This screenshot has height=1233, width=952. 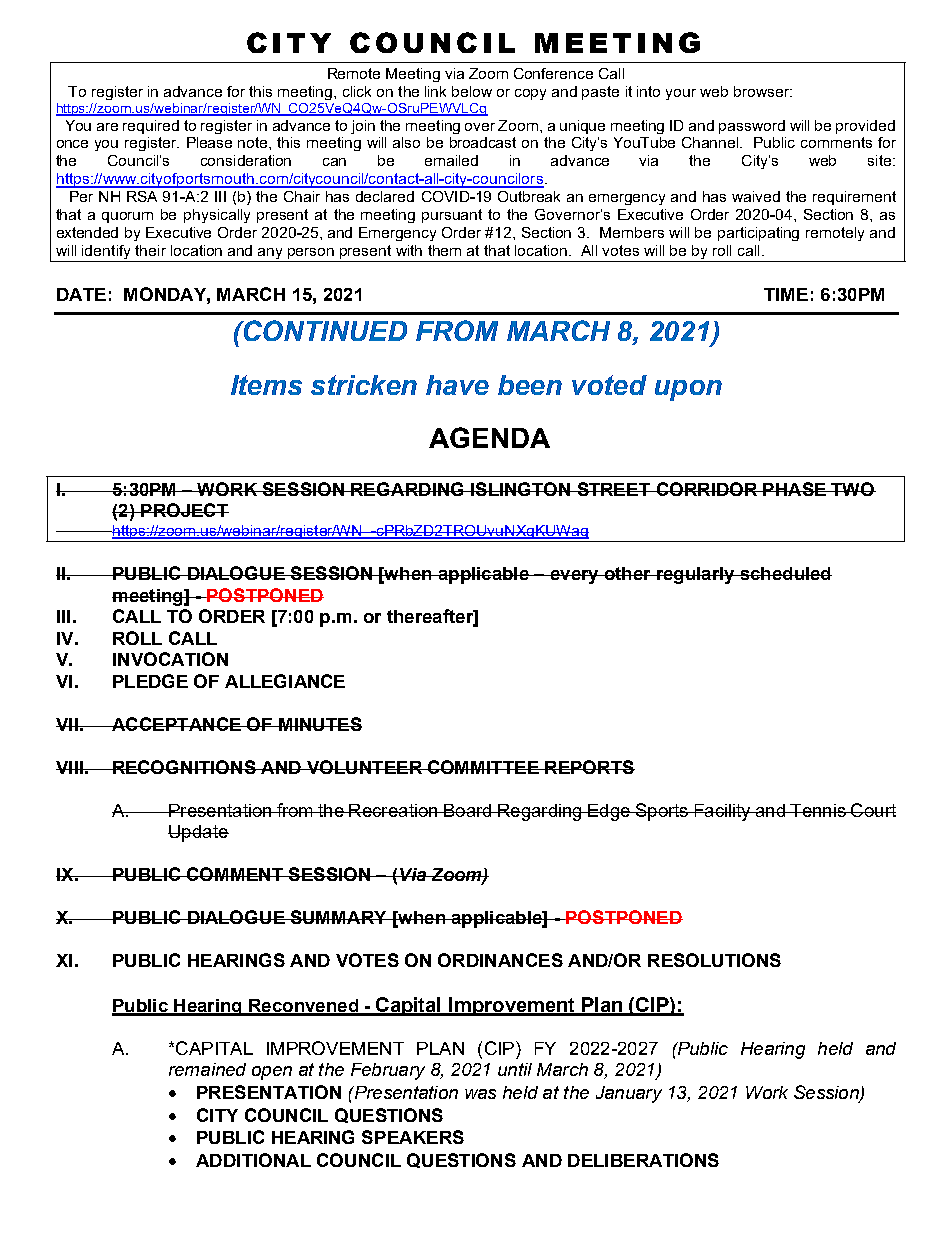 What do you see at coordinates (818, 810) in the screenshot?
I see `Tennis` at bounding box center [818, 810].
